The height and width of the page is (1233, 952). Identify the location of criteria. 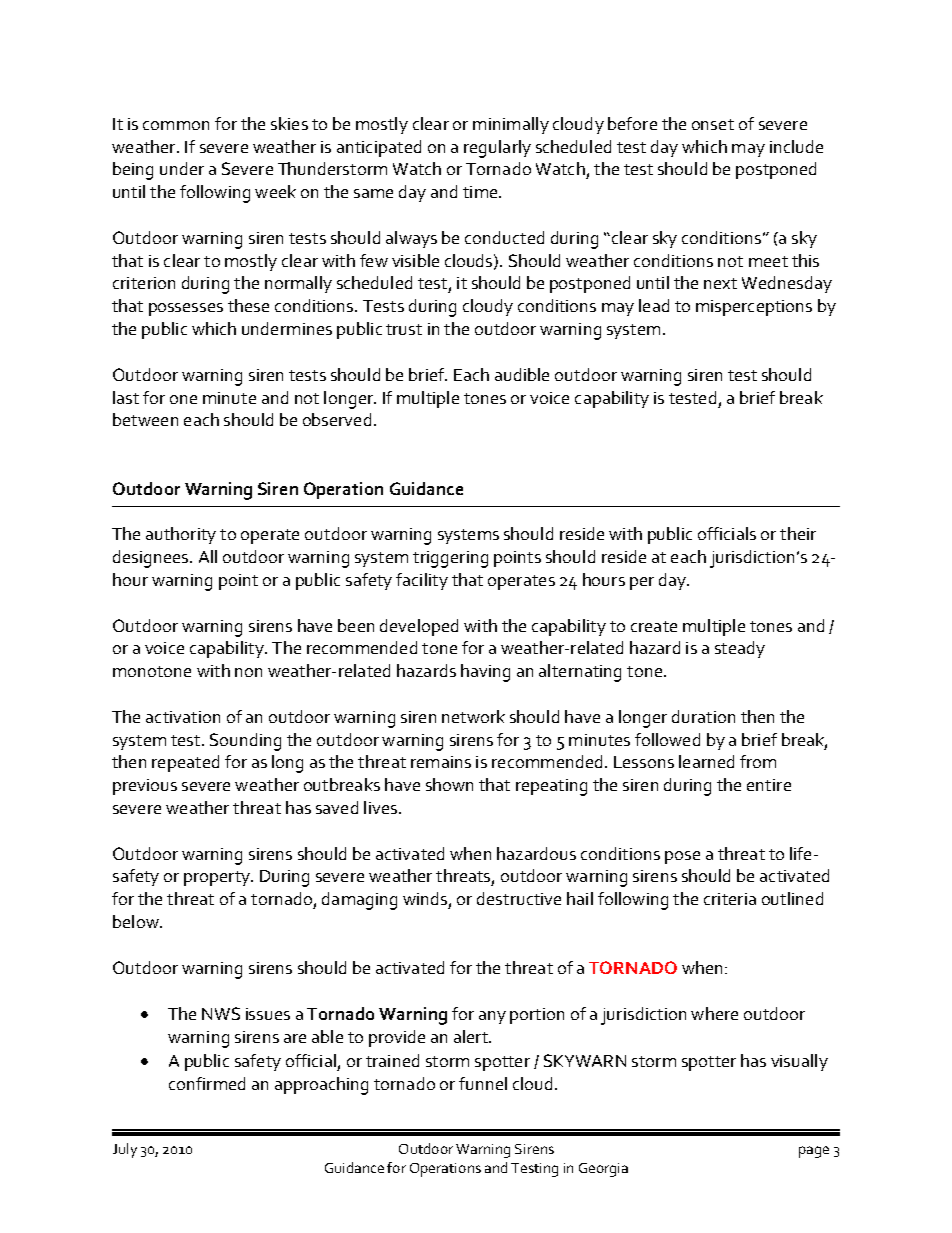
(730, 899).
